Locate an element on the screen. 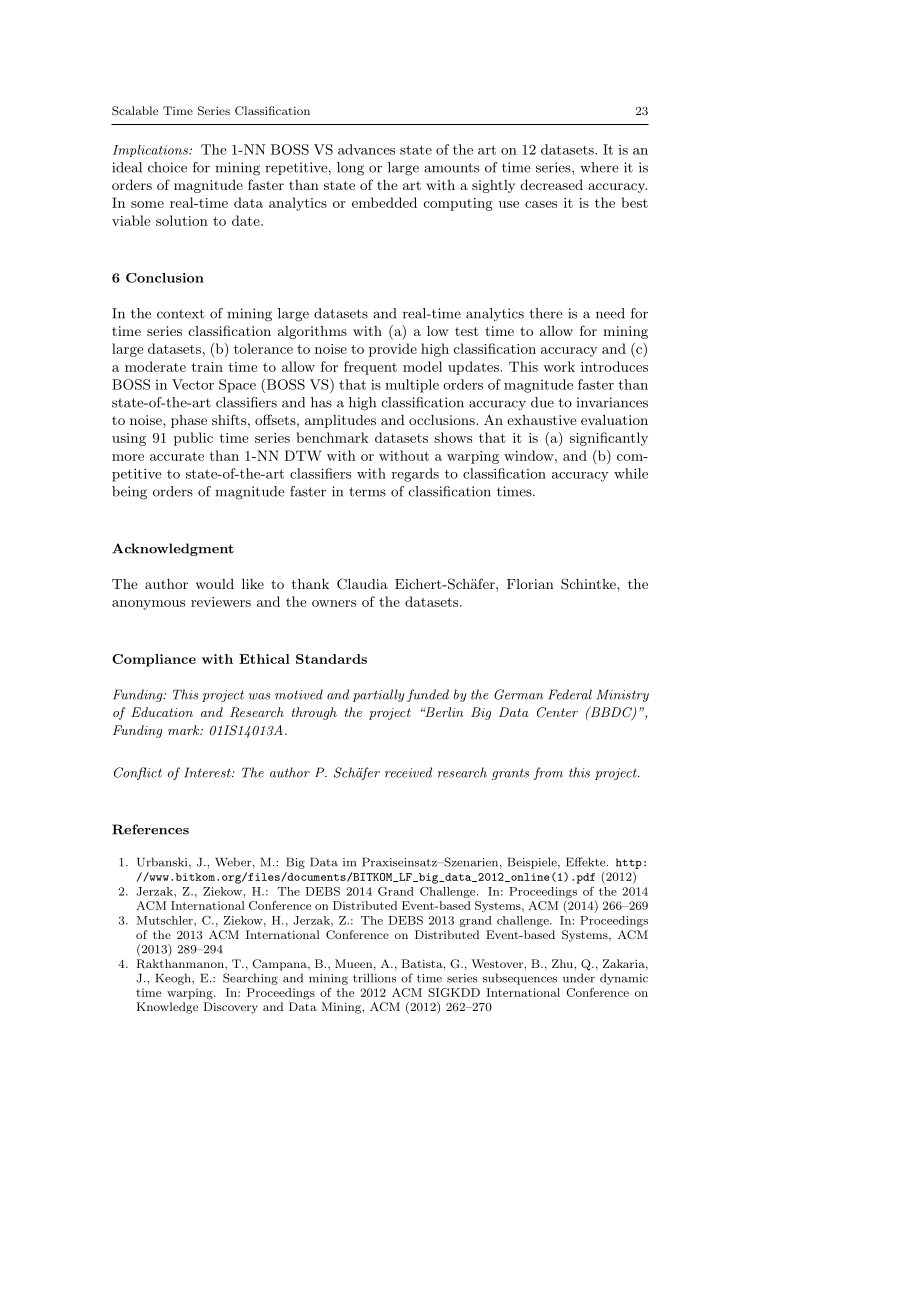 Image resolution: width=924 pixels, height=1308 pixels. from is located at coordinates (548, 773).
